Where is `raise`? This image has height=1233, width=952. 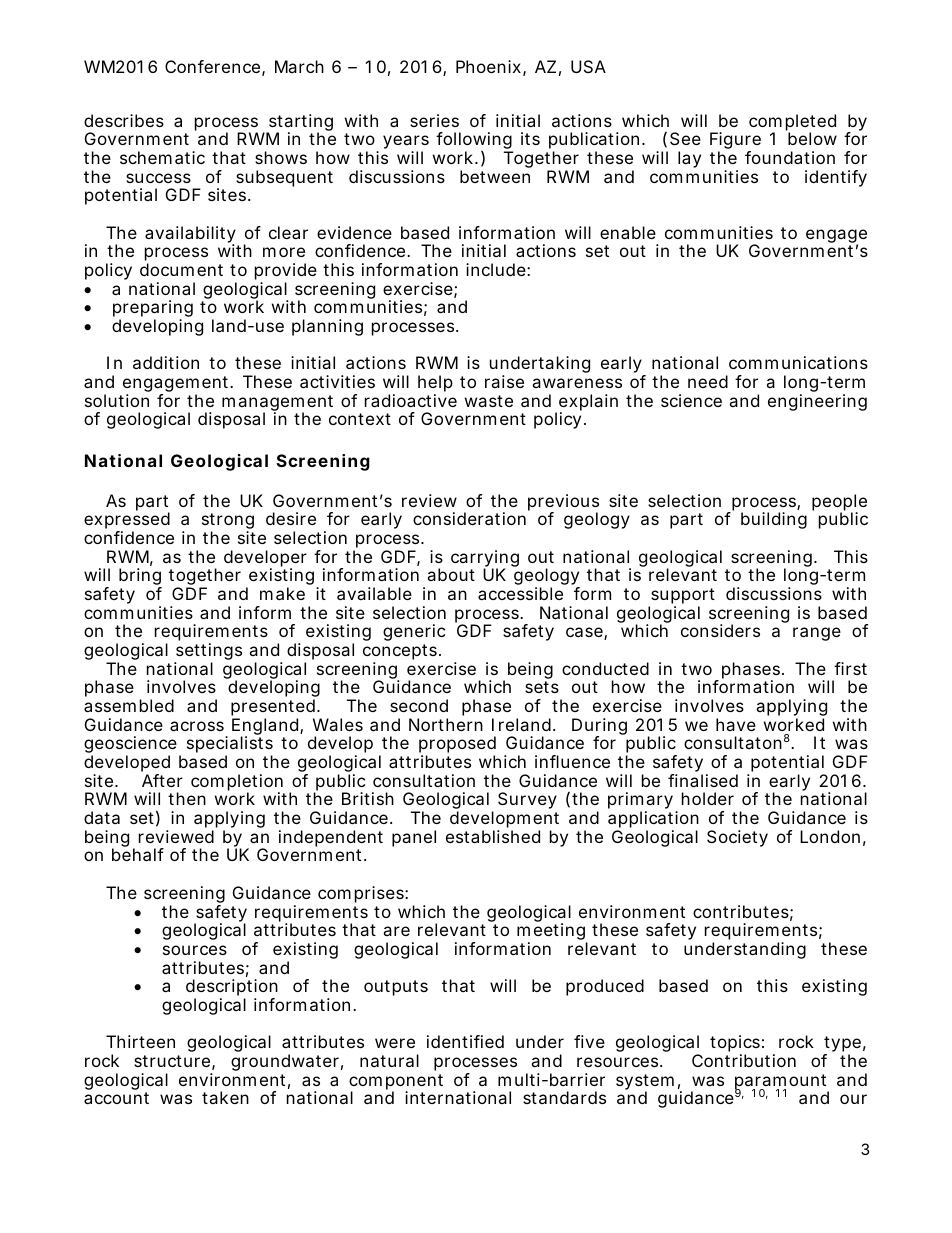 raise is located at coordinates (504, 381).
